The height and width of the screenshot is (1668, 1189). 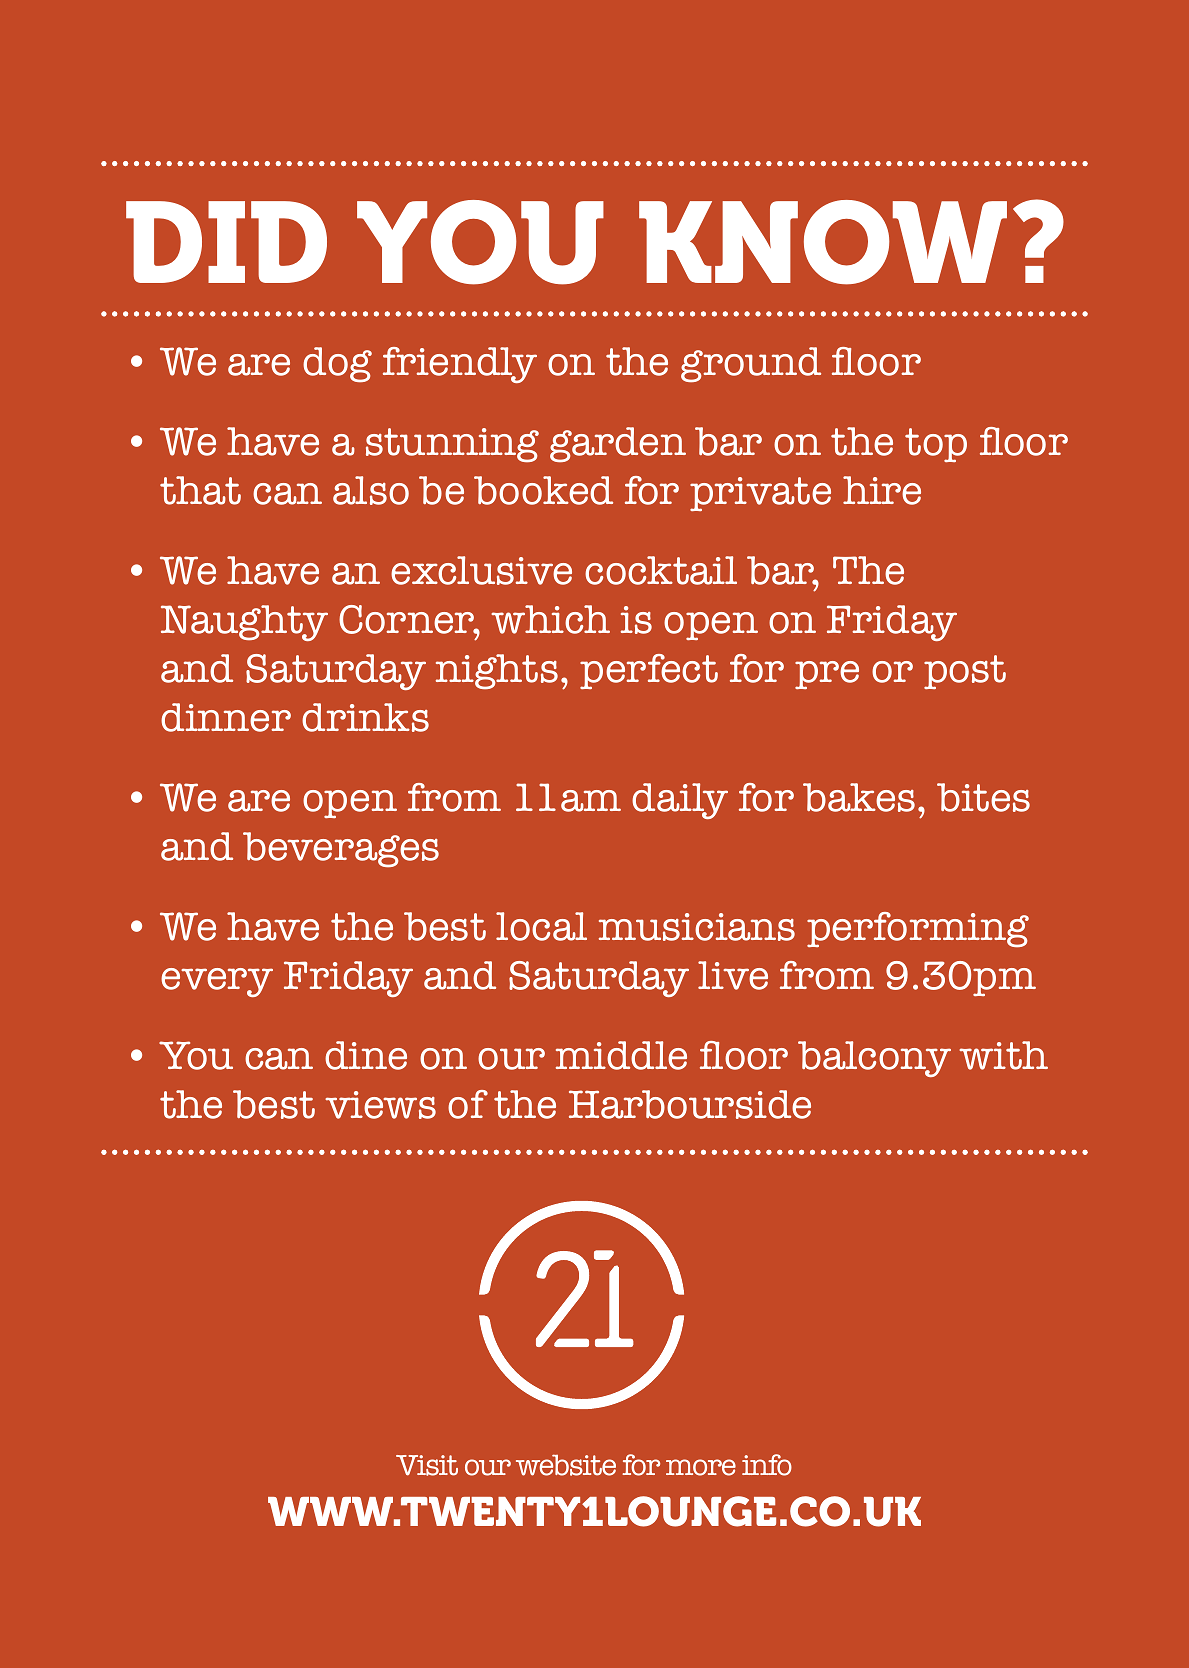 What do you see at coordinates (823, 242) in the screenshot?
I see `KNOW` at bounding box center [823, 242].
